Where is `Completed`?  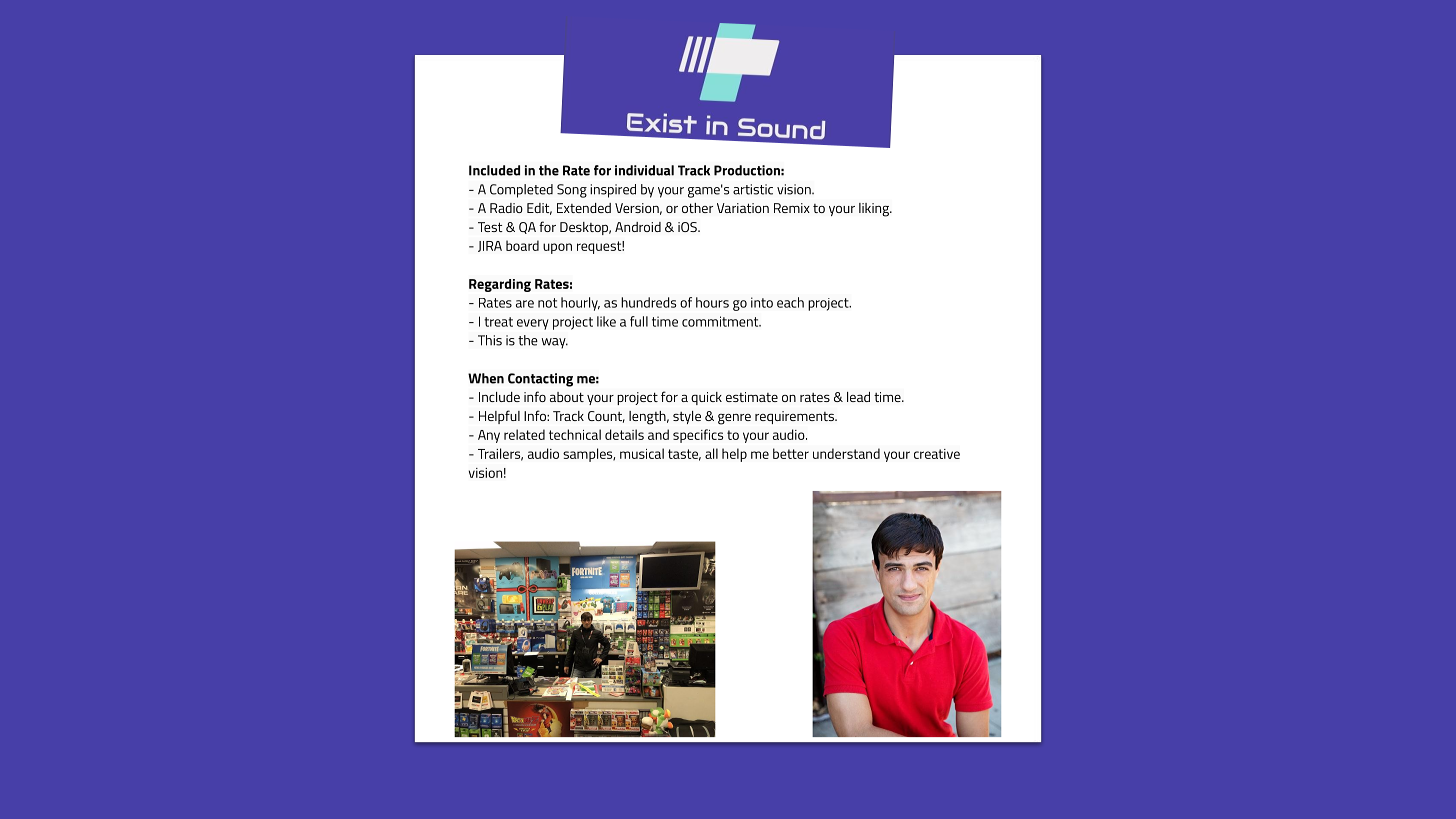 Completed is located at coordinates (521, 191).
